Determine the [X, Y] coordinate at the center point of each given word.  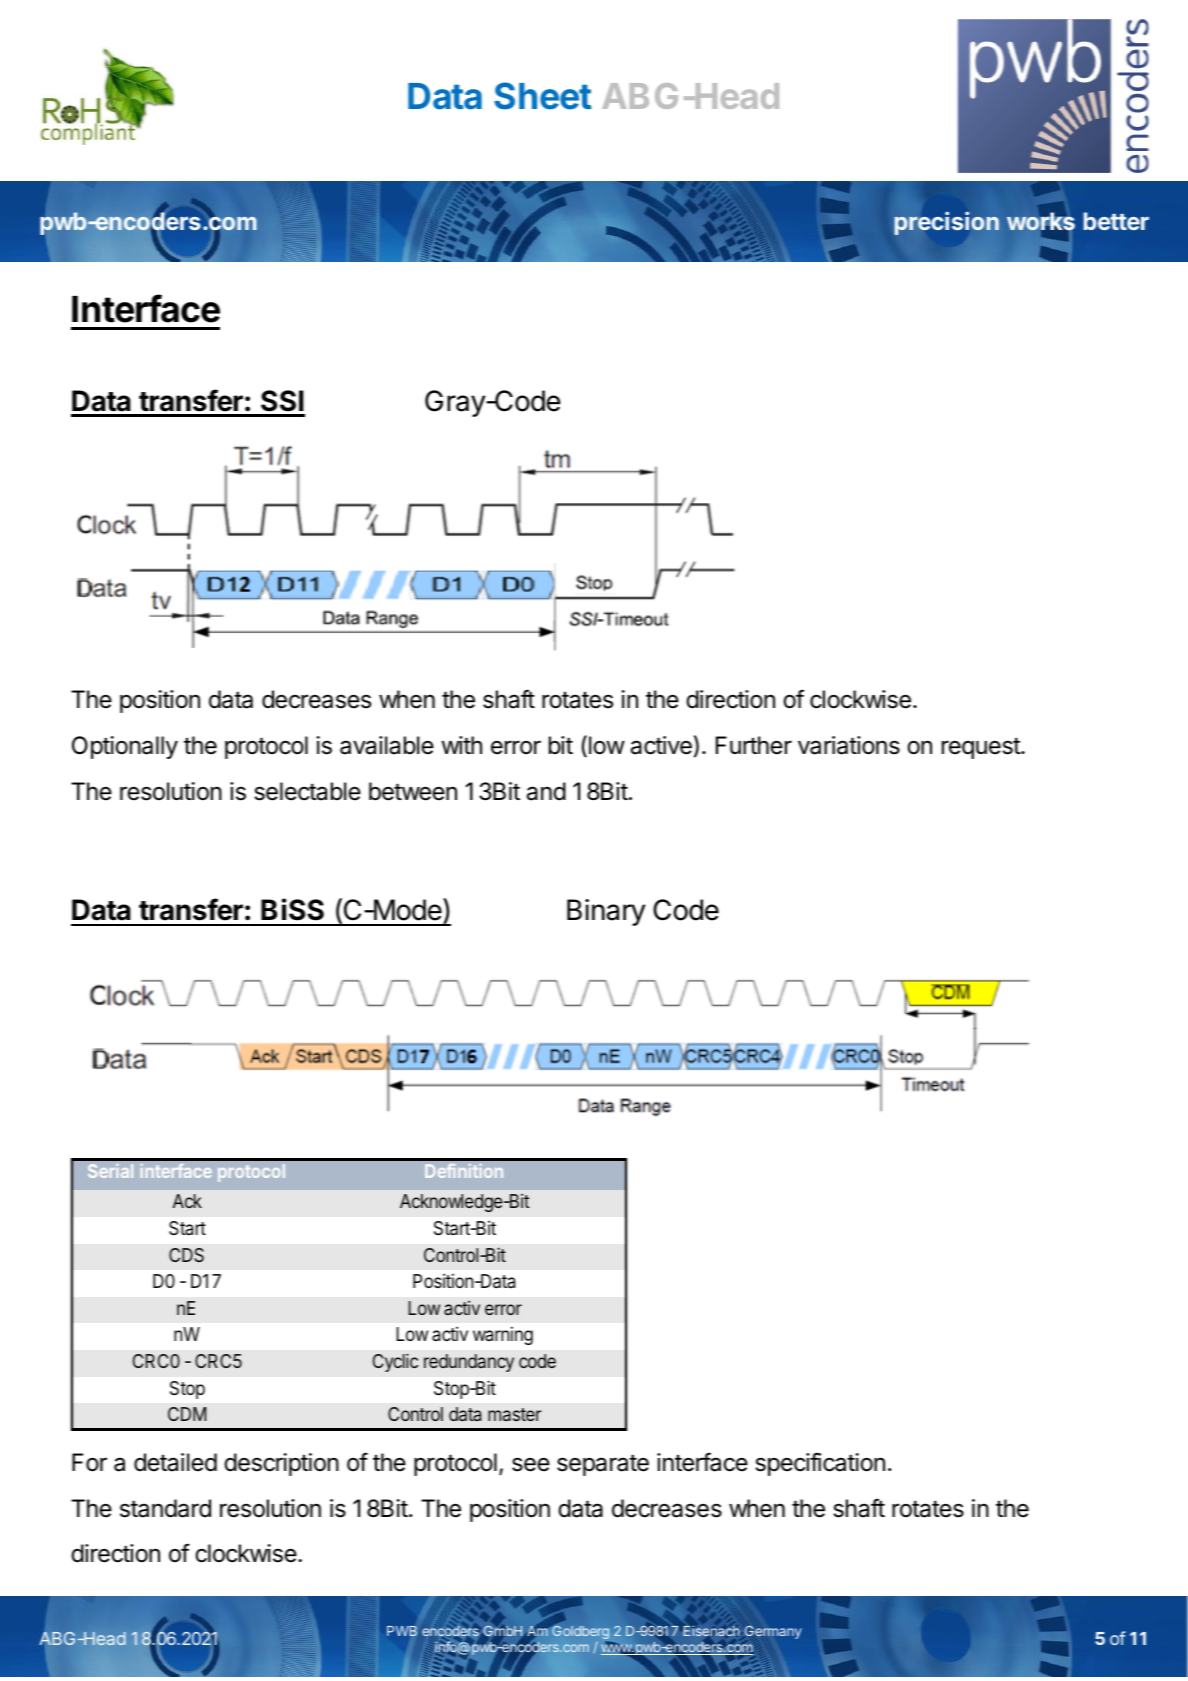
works [1041, 221]
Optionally [125, 747]
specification [820, 1464]
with [461, 745]
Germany [773, 1632]
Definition [464, 1171]
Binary [606, 912]
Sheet [543, 96]
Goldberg [579, 1633]
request [982, 748]
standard [165, 1508]
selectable [307, 791]
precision [947, 223]
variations [849, 745]
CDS [186, 1255]
